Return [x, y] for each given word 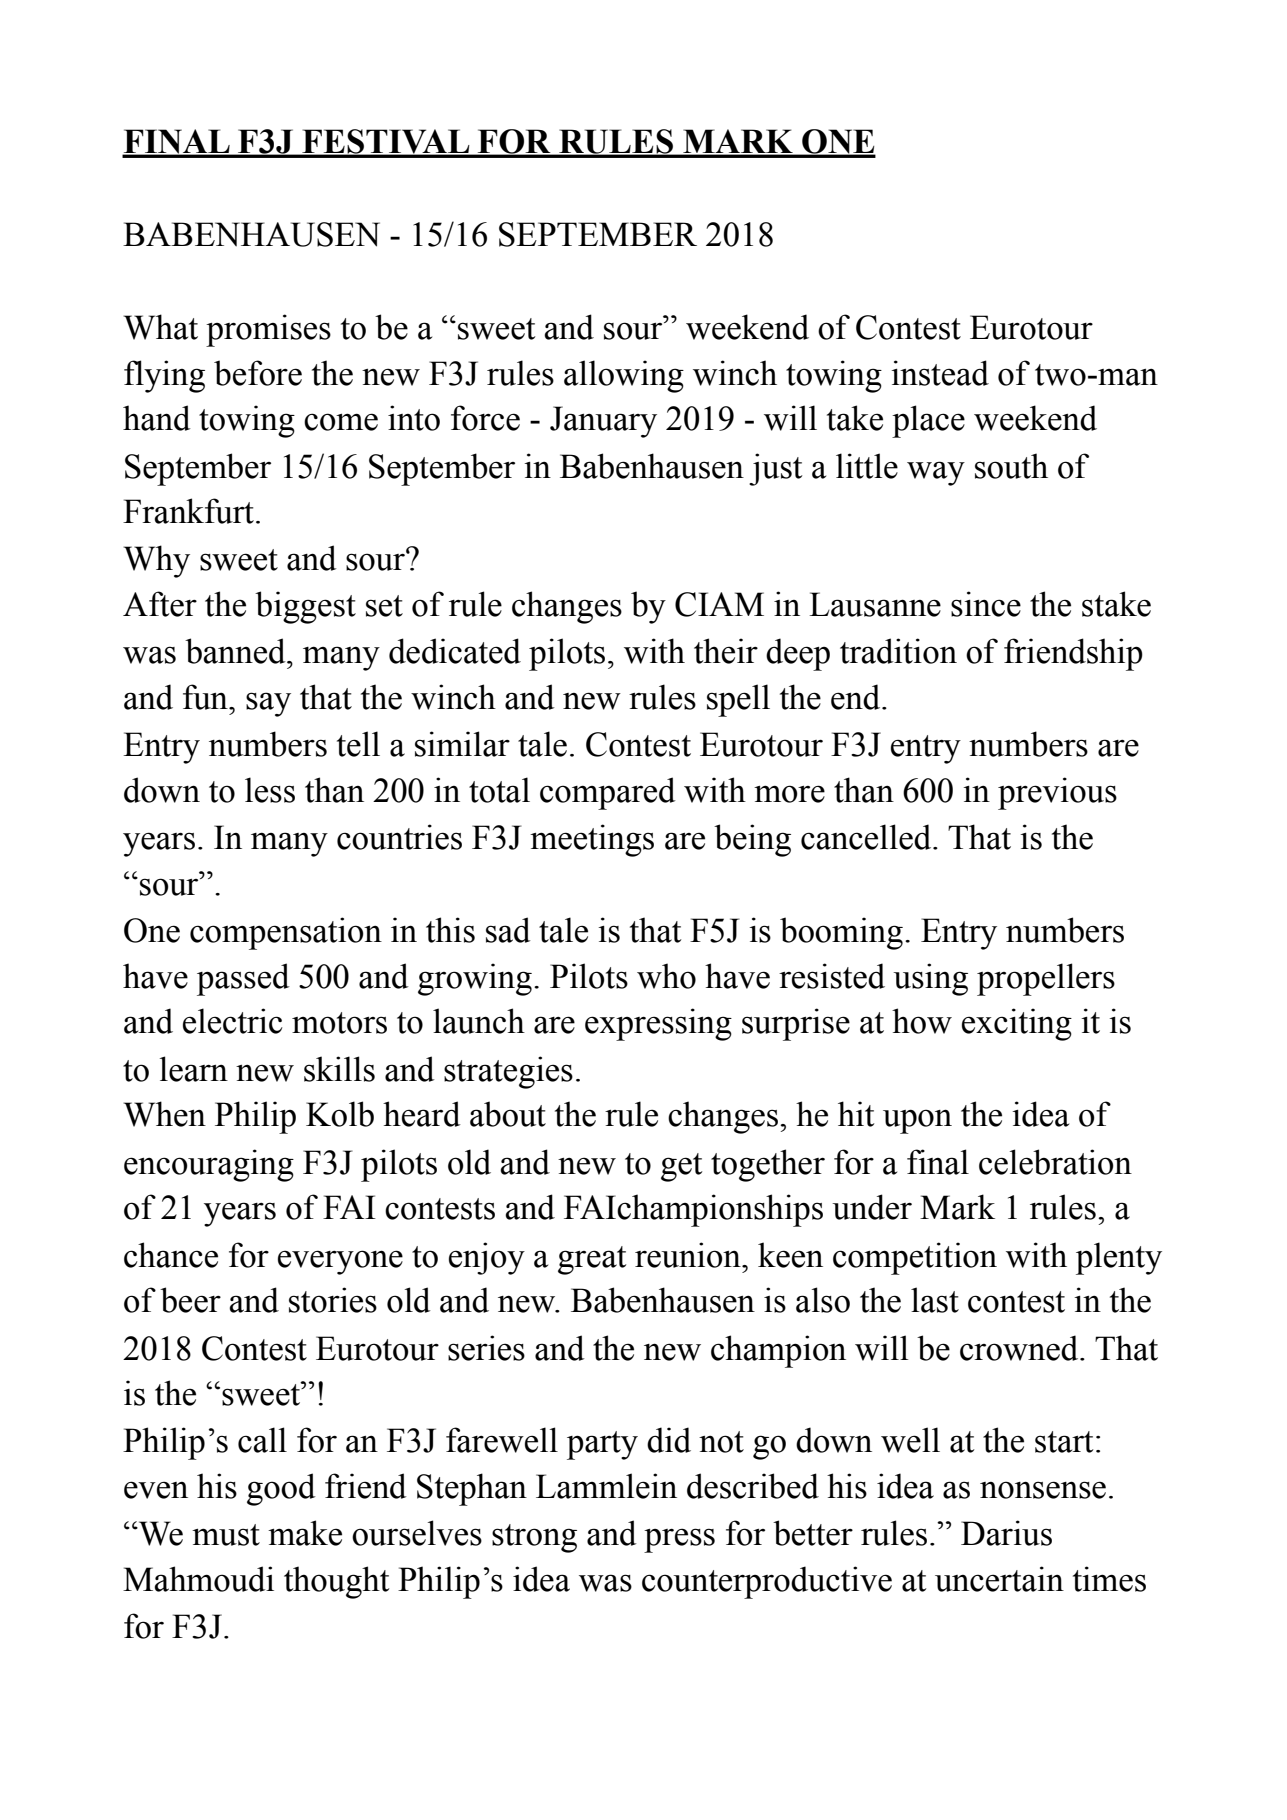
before [258, 373]
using [930, 979]
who [666, 976]
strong [534, 1538]
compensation [286, 933]
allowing [624, 376]
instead [940, 373]
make [305, 1533]
